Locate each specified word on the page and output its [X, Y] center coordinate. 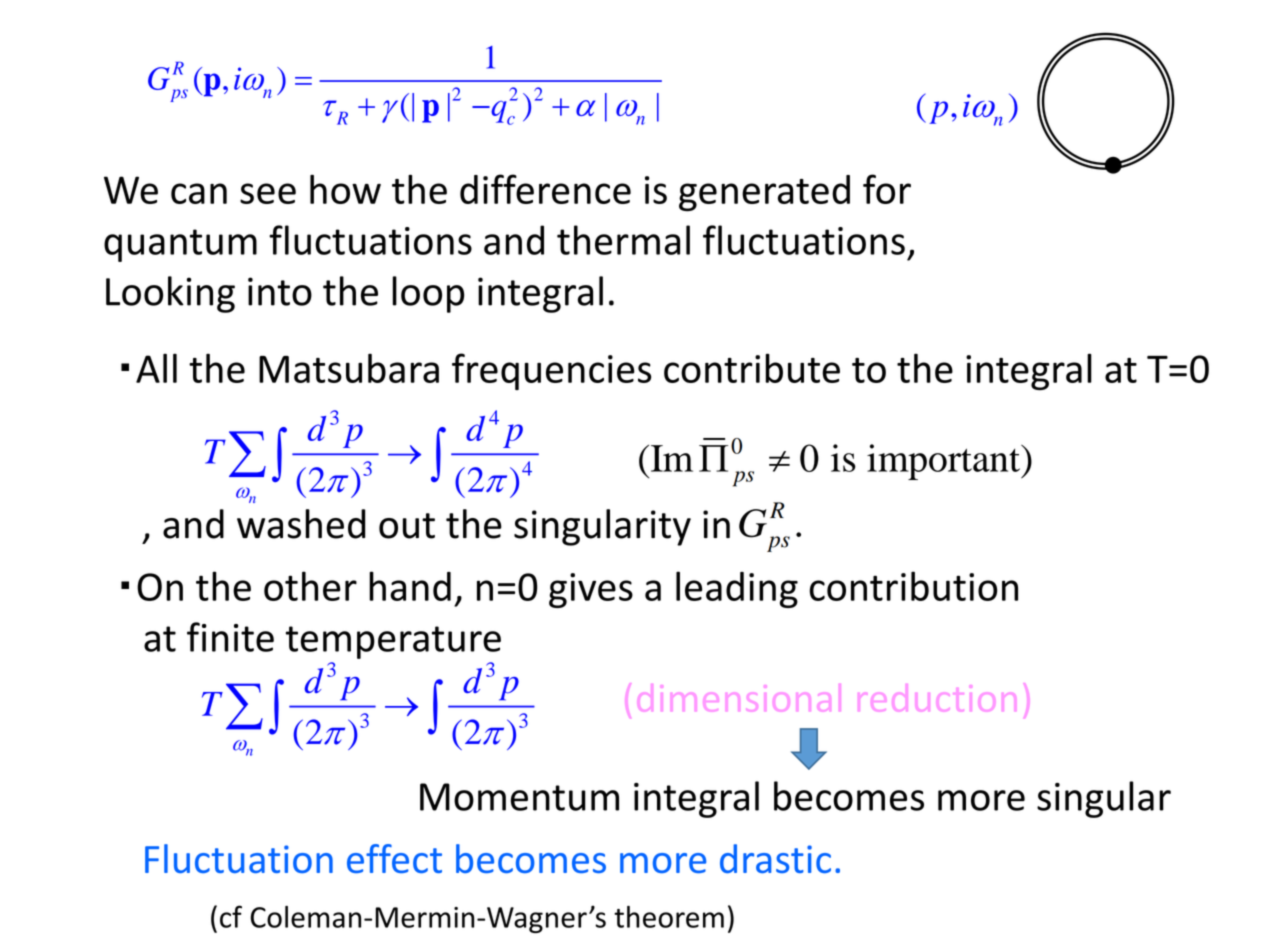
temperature [393, 642]
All [156, 368]
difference [545, 189]
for [887, 189]
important [944, 462]
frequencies [551, 371]
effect [394, 858]
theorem [669, 917]
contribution [914, 586]
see [268, 193]
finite [230, 637]
